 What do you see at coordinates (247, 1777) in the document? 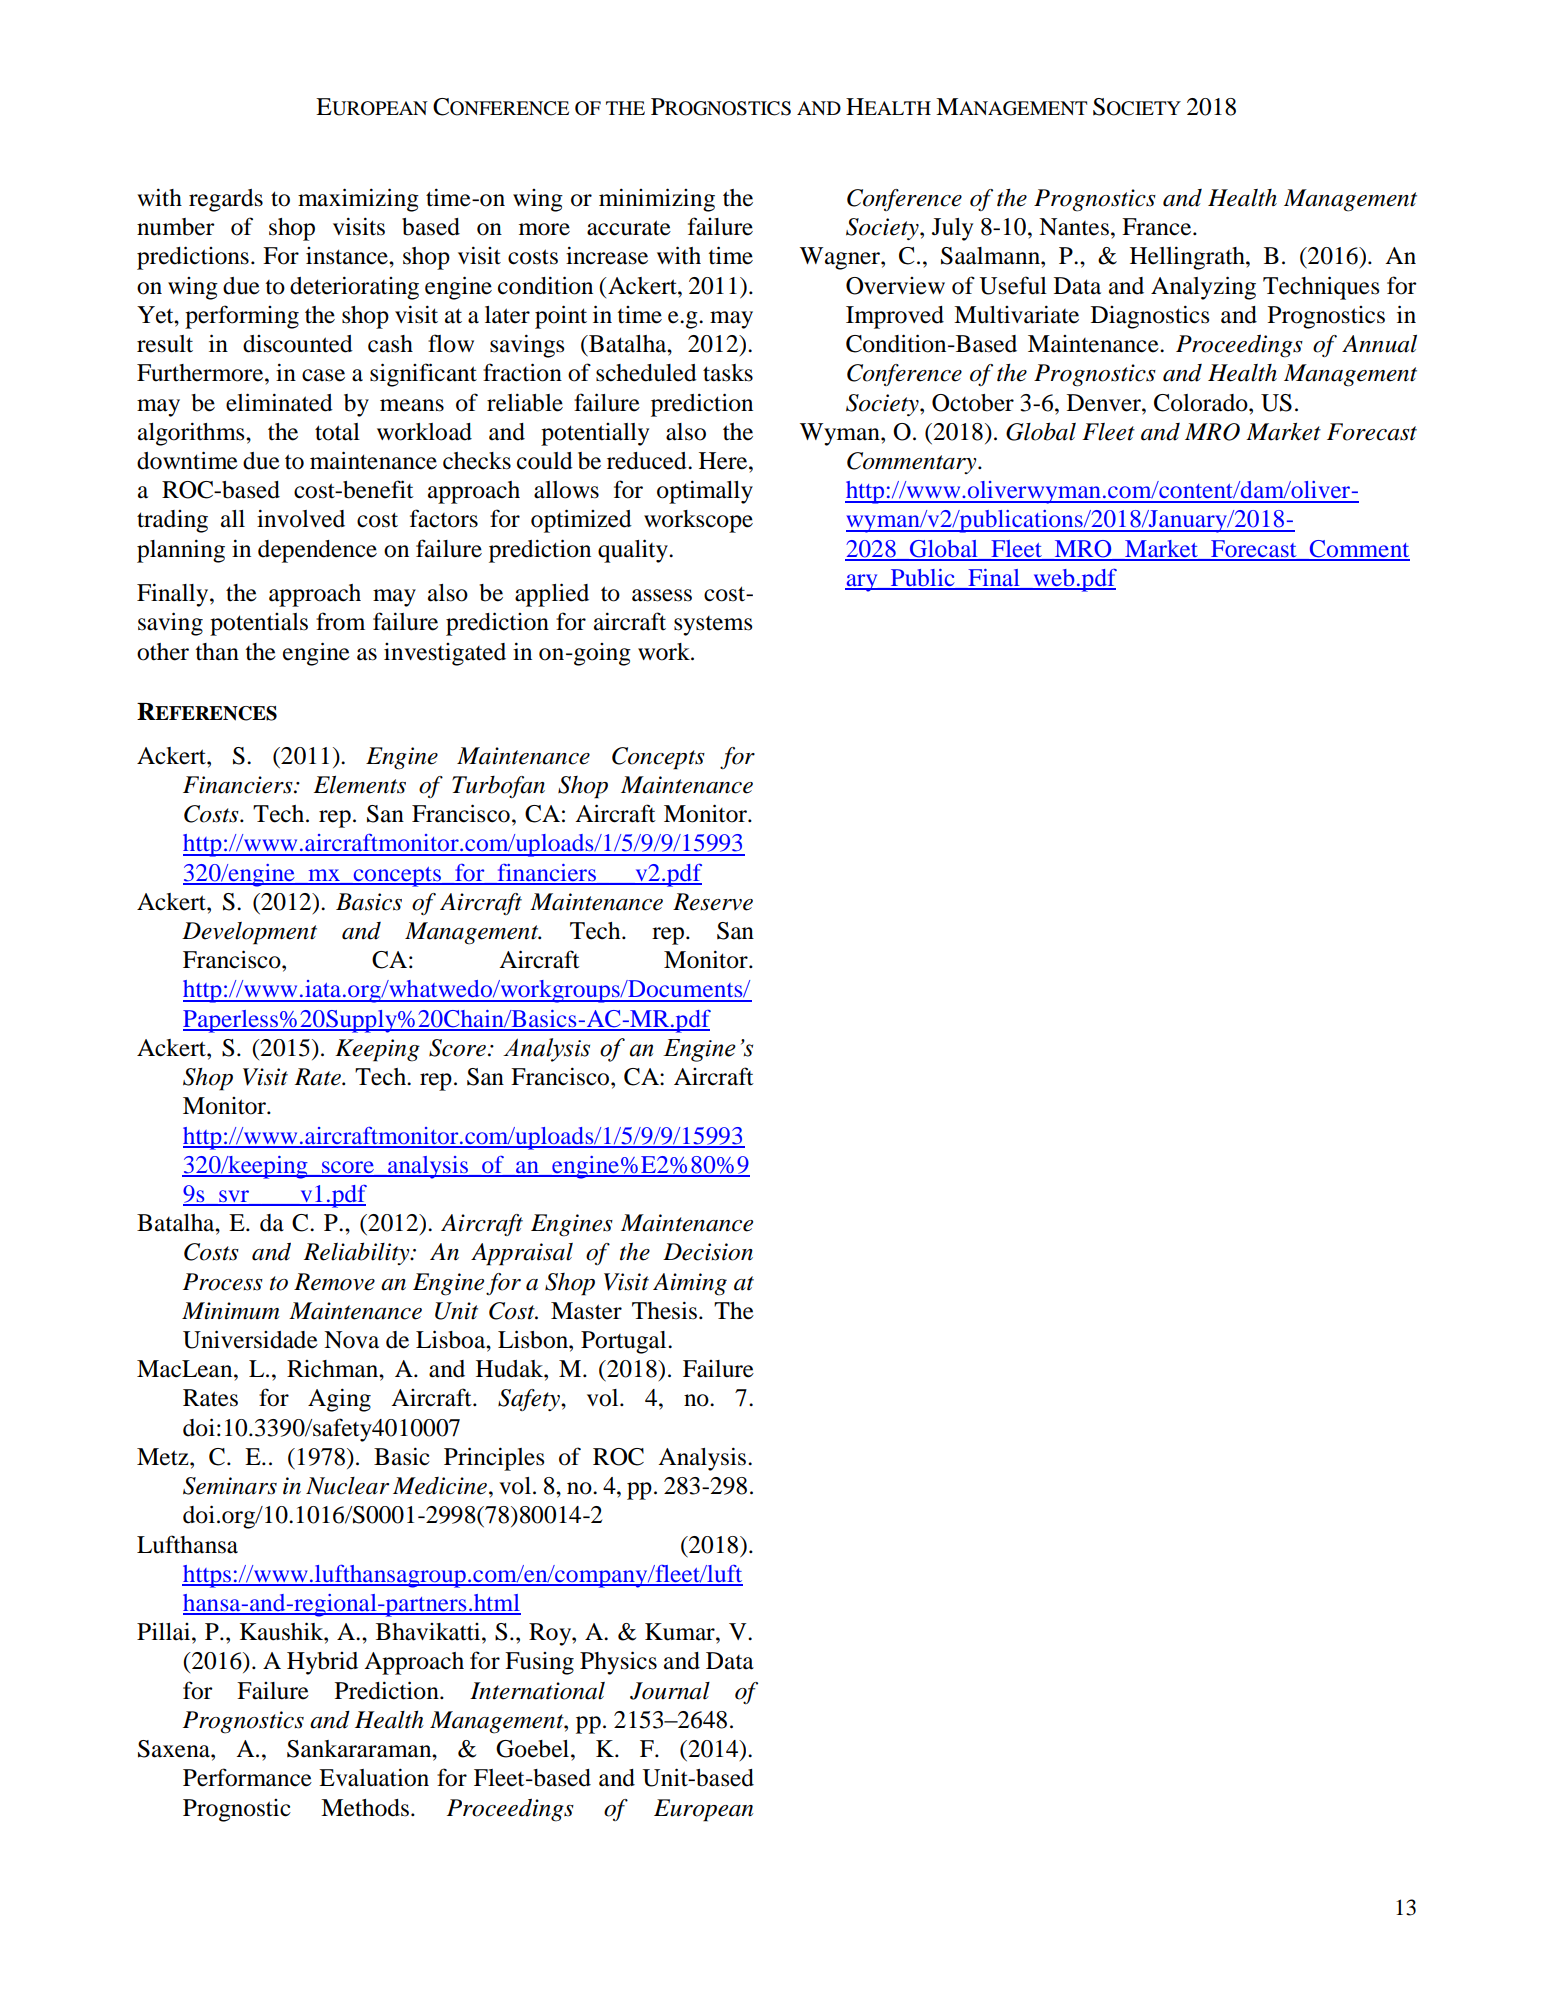
I see `Performance` at bounding box center [247, 1777].
